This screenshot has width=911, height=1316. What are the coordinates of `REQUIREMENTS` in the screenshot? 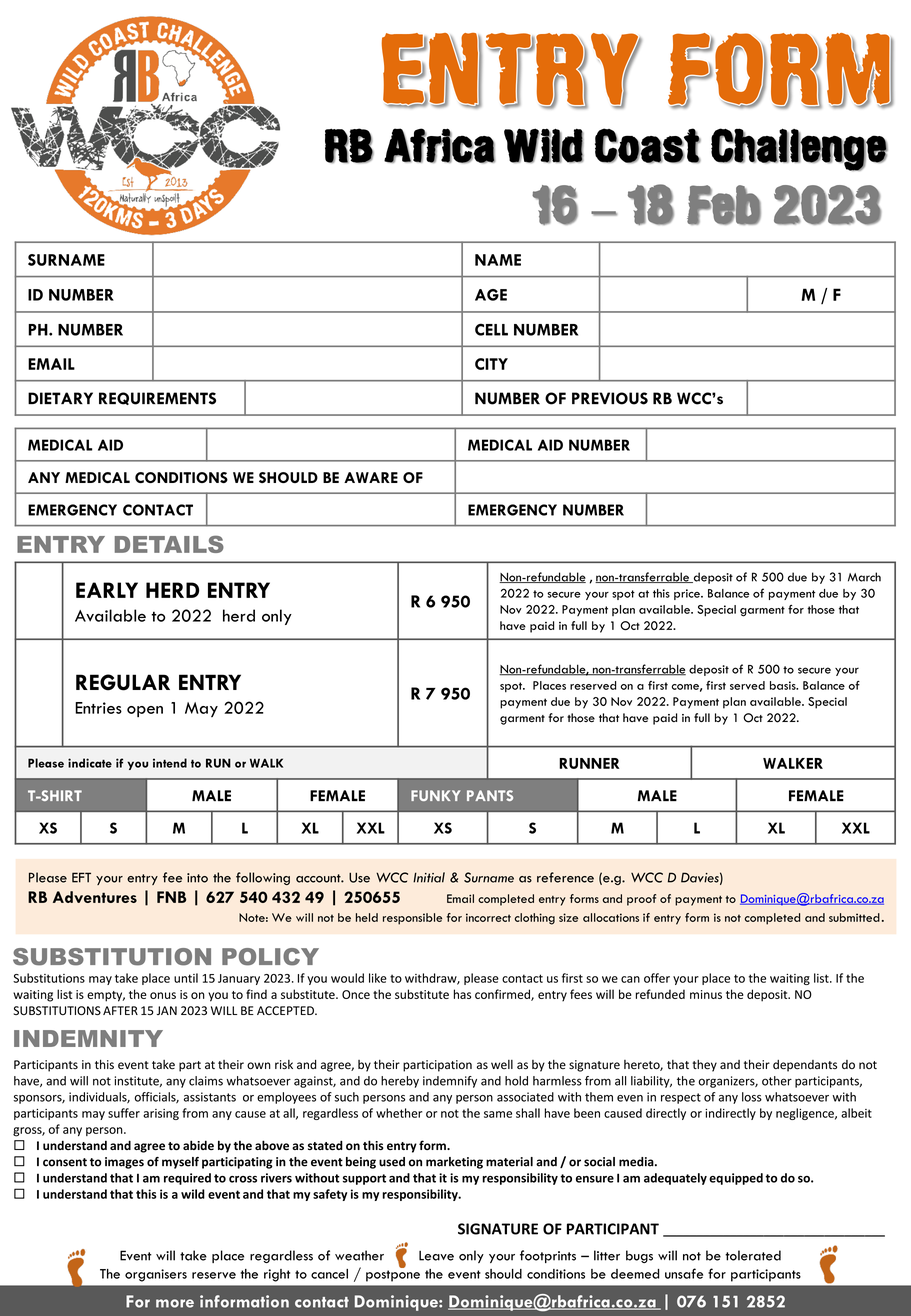 It's located at (157, 398).
